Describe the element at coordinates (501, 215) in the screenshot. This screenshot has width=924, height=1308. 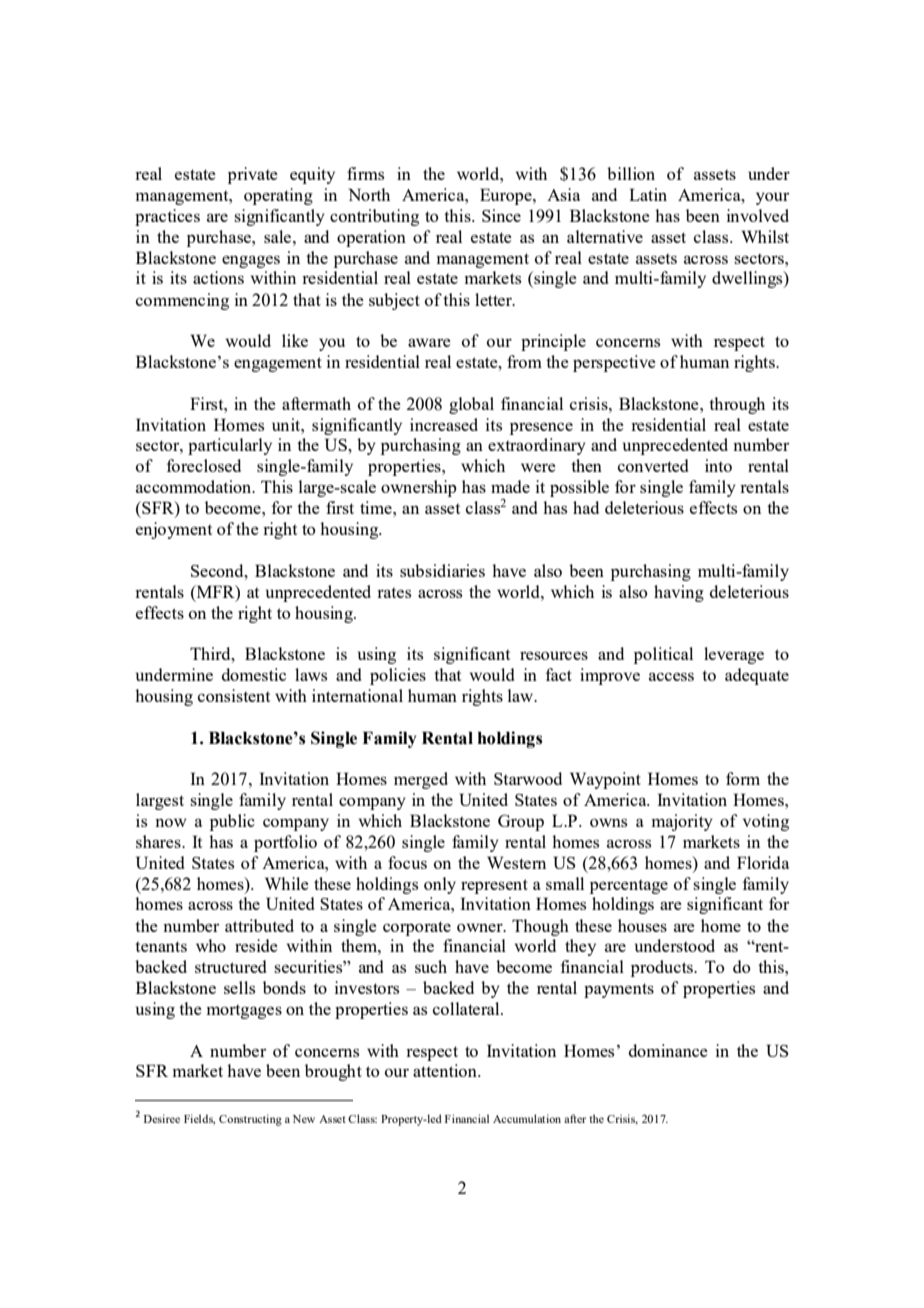
I see `Since` at that location.
